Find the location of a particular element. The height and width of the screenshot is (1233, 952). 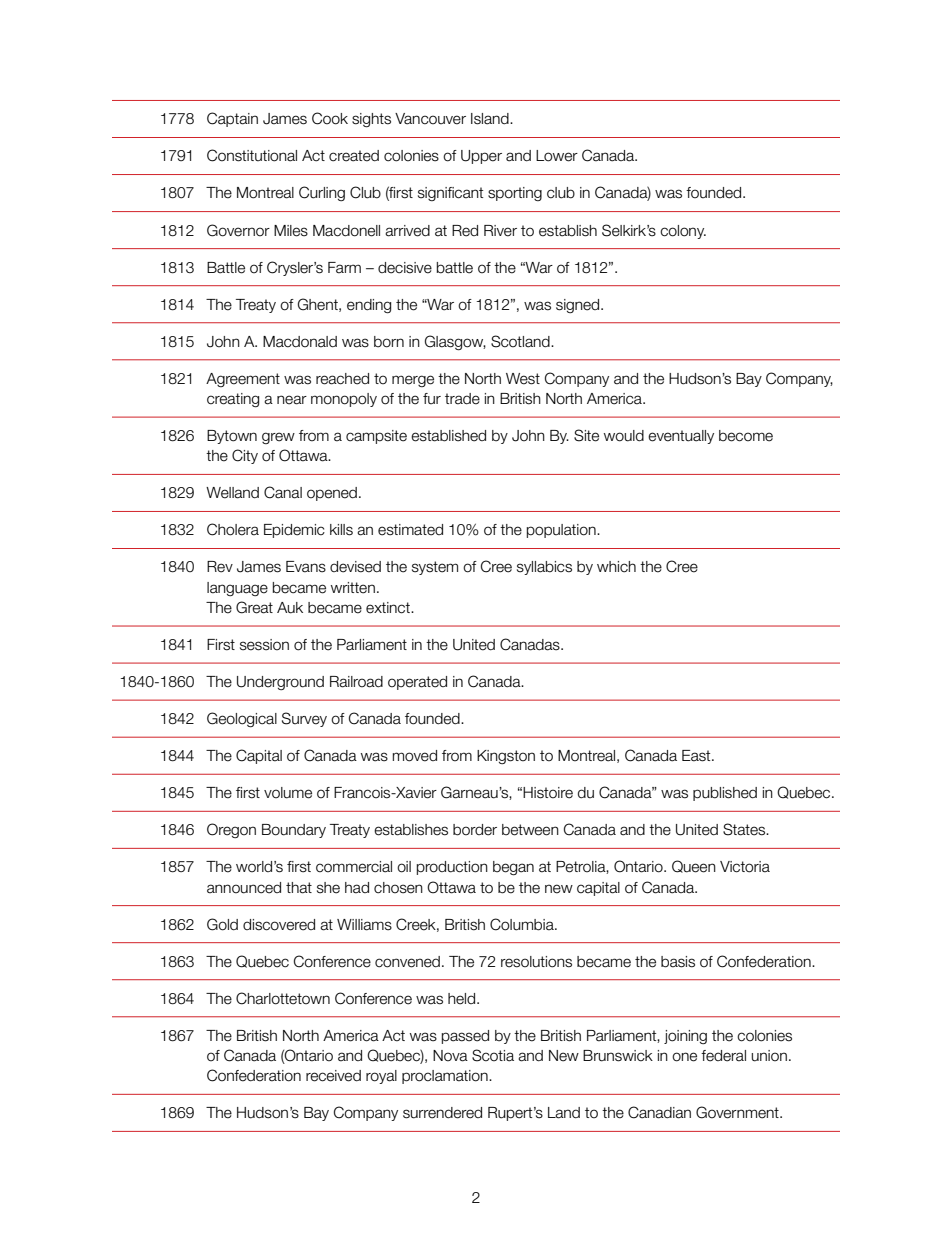

Constitutional is located at coordinates (252, 155).
